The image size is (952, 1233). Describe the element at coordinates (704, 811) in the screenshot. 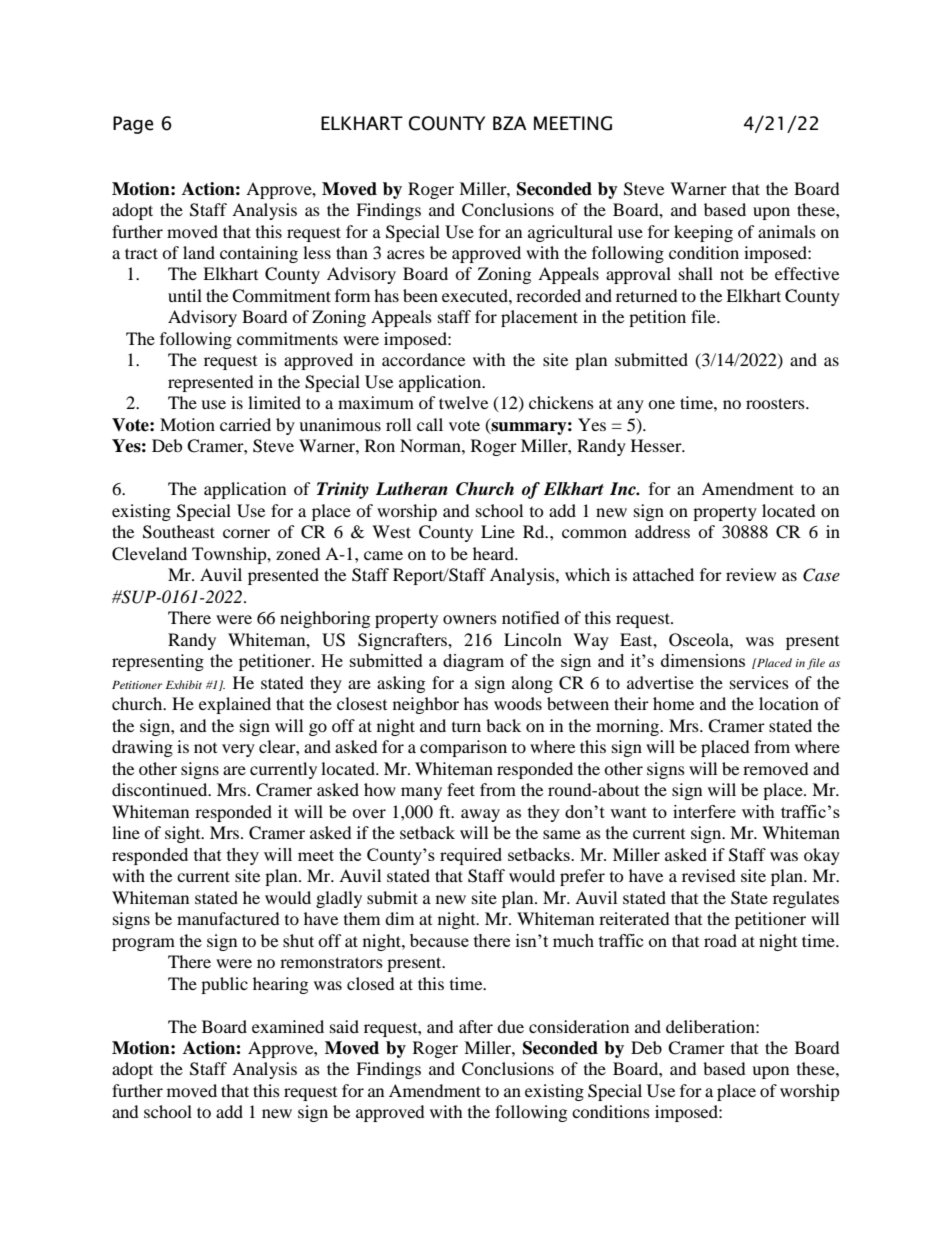

I see `interfere` at that location.
